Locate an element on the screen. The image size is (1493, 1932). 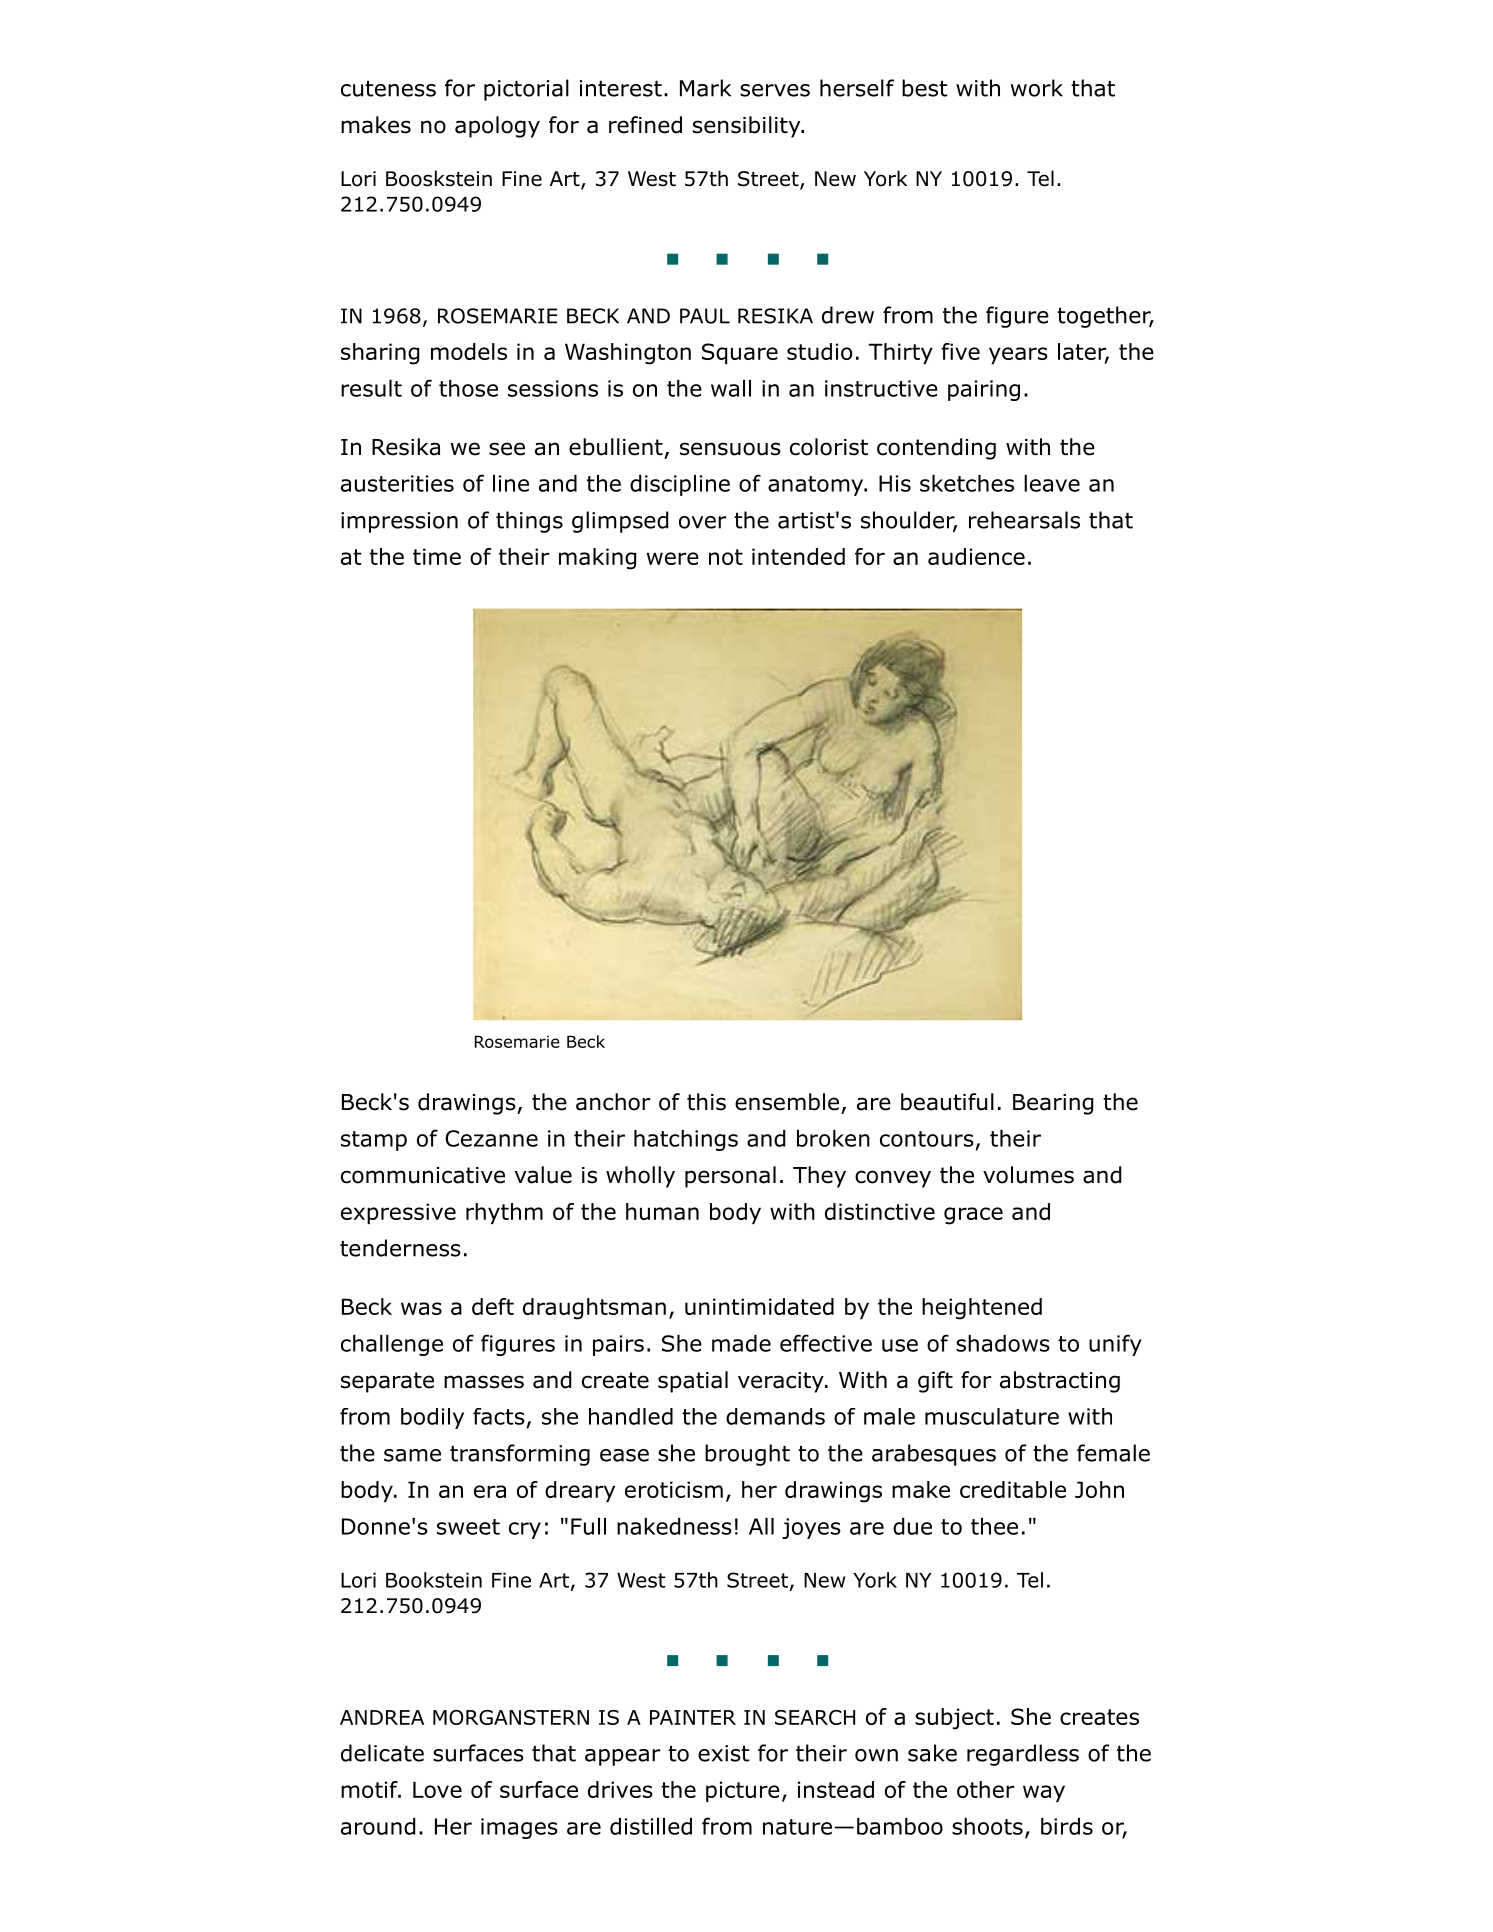
audience is located at coordinates (976, 556).
